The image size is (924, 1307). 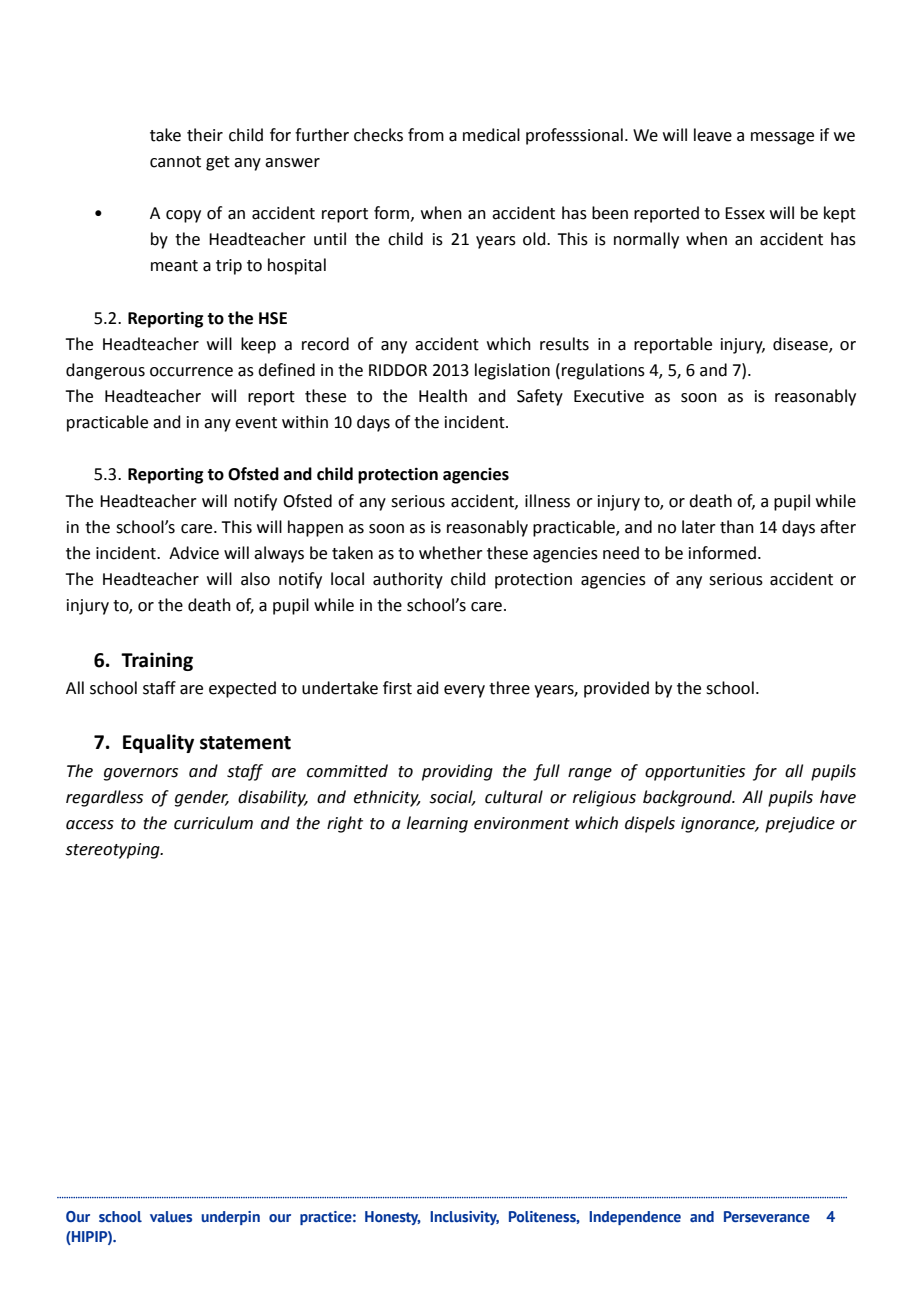 What do you see at coordinates (175, 162) in the screenshot?
I see `cannot` at bounding box center [175, 162].
